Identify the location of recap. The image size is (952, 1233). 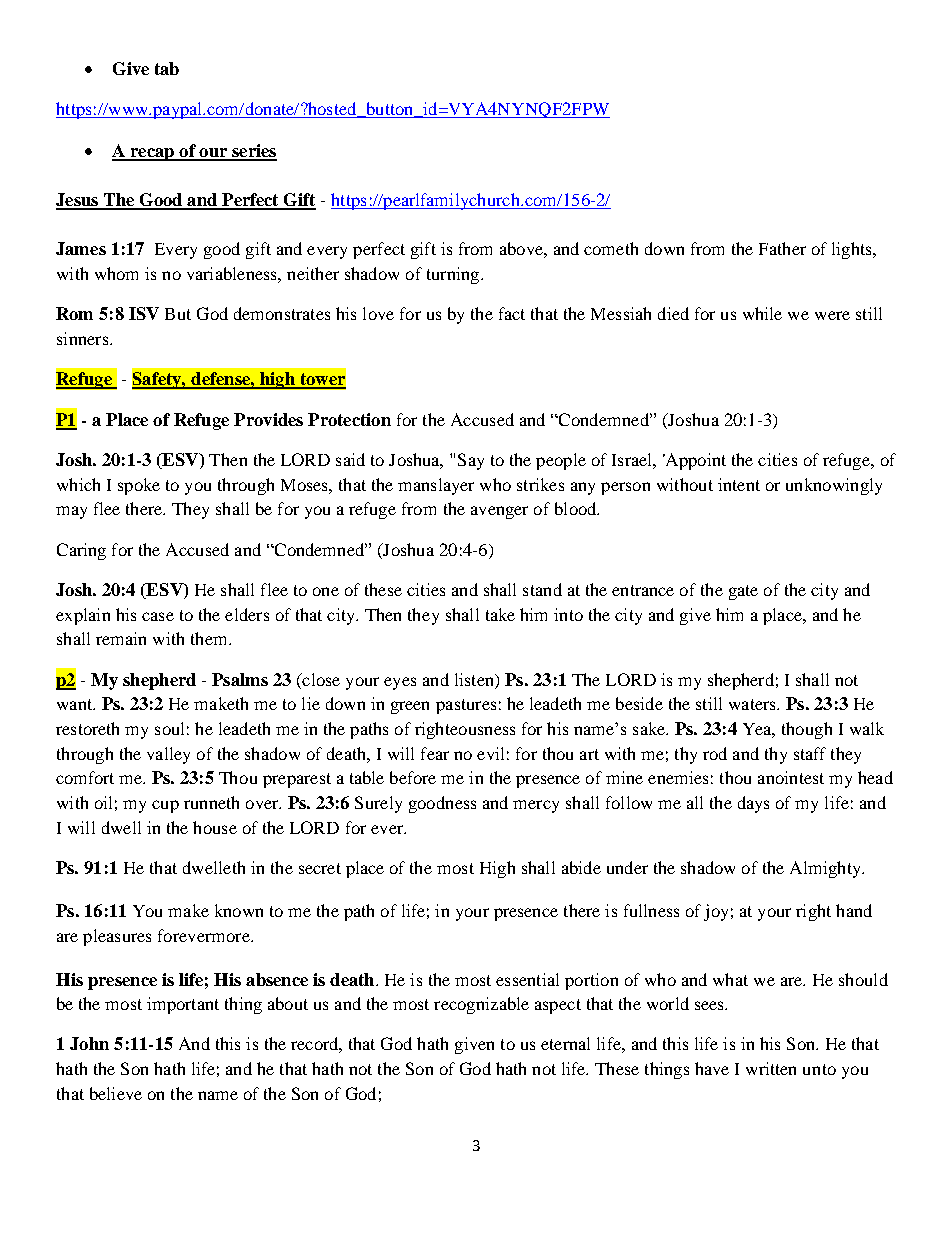
(152, 154).
